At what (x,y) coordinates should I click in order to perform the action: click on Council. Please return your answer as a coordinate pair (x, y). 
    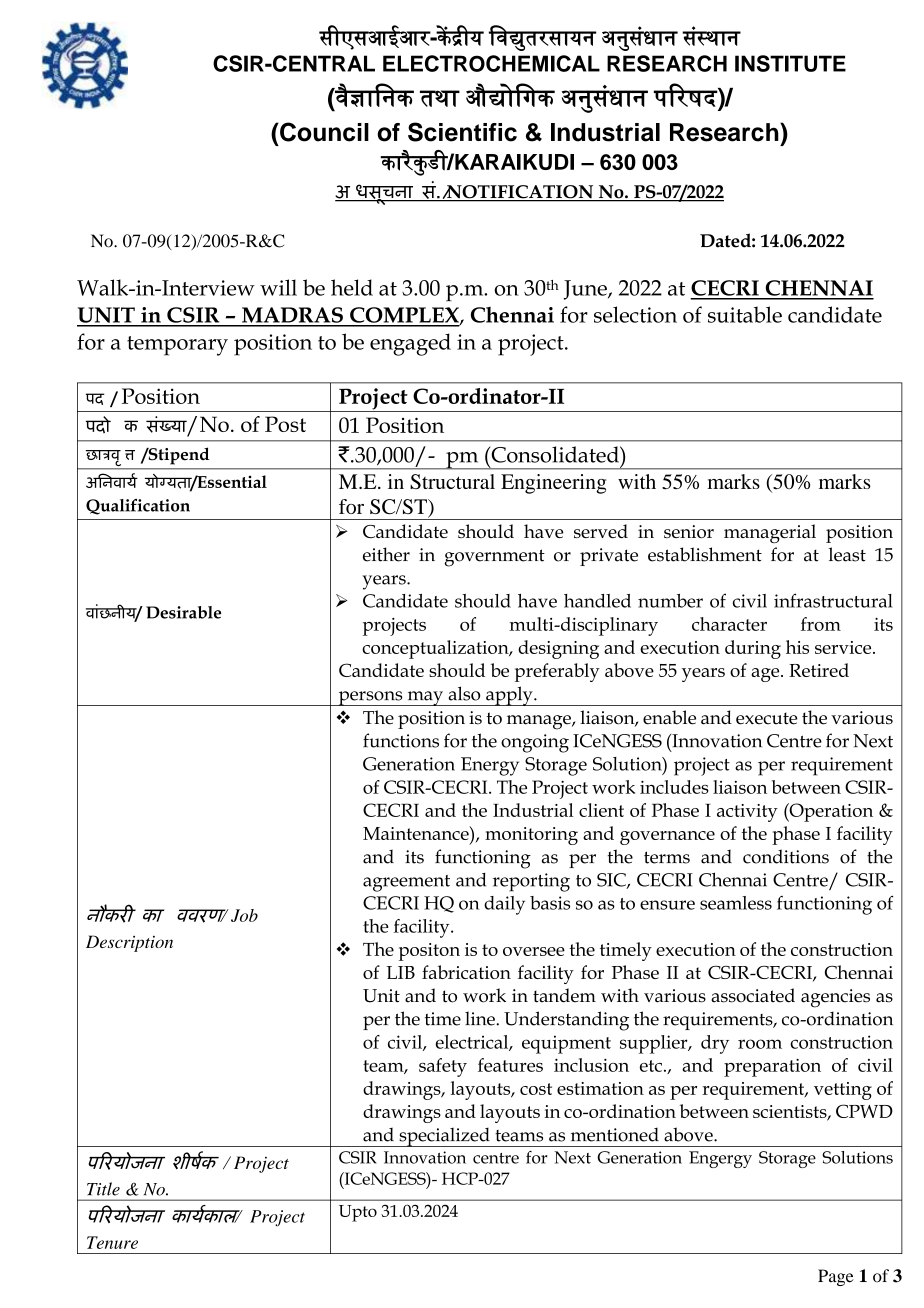
    Looking at the image, I should click on (323, 132).
